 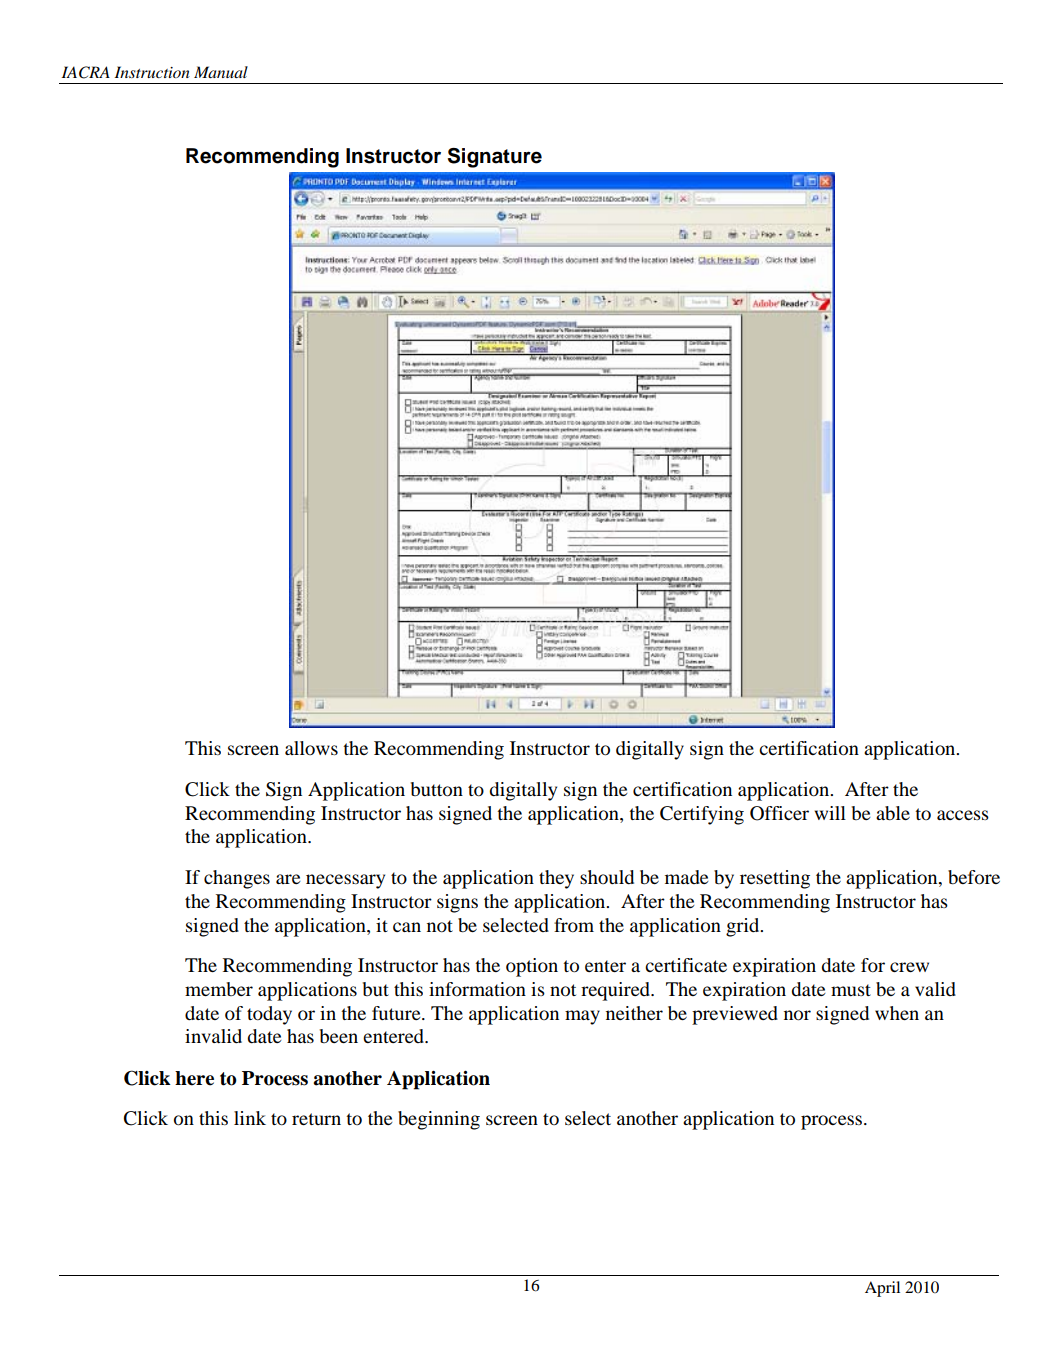 What do you see at coordinates (897, 1013) in the image?
I see `when` at bounding box center [897, 1013].
